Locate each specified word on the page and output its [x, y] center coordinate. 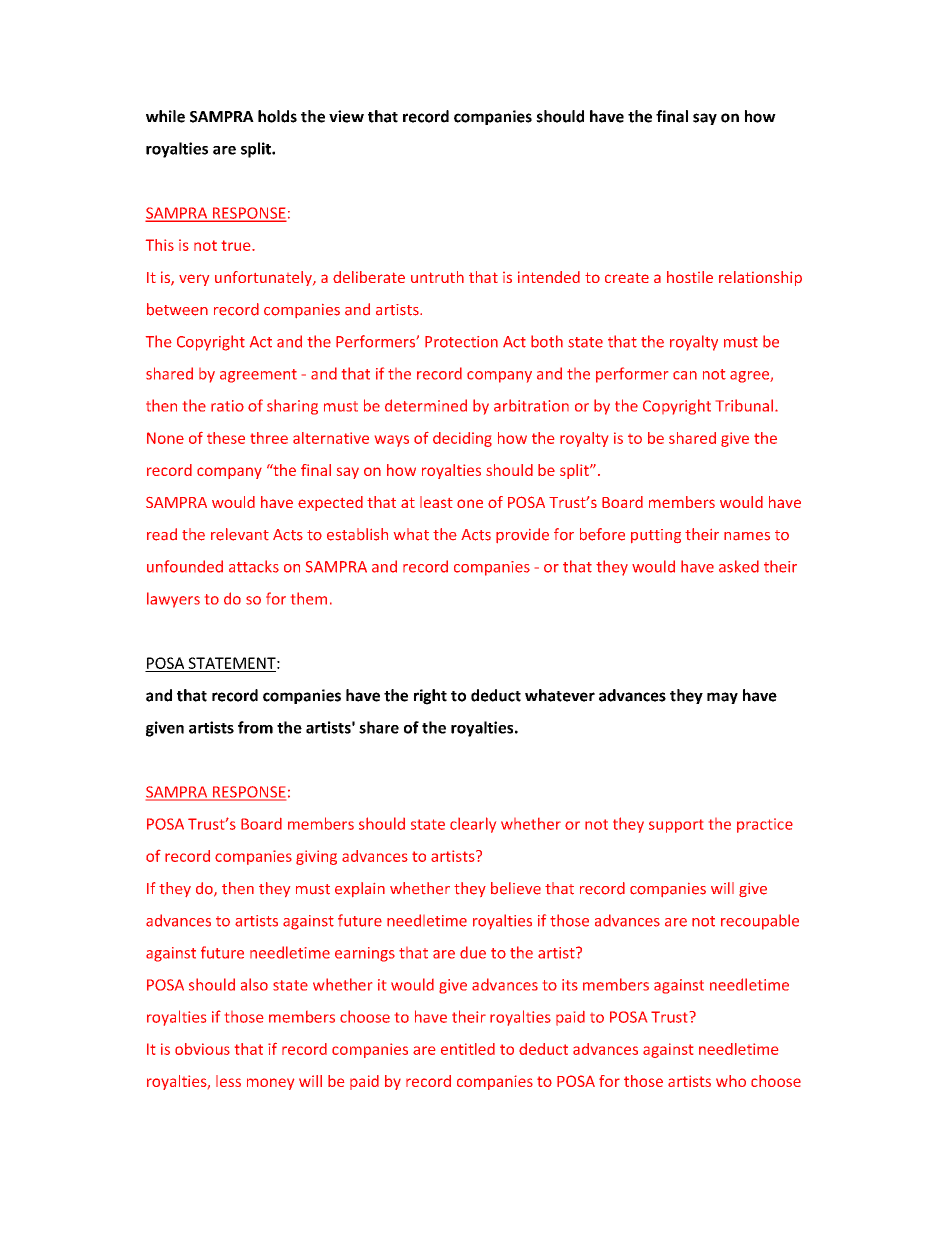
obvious [202, 1049]
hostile [690, 277]
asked [739, 566]
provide [522, 535]
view [346, 116]
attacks [254, 566]
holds [277, 116]
